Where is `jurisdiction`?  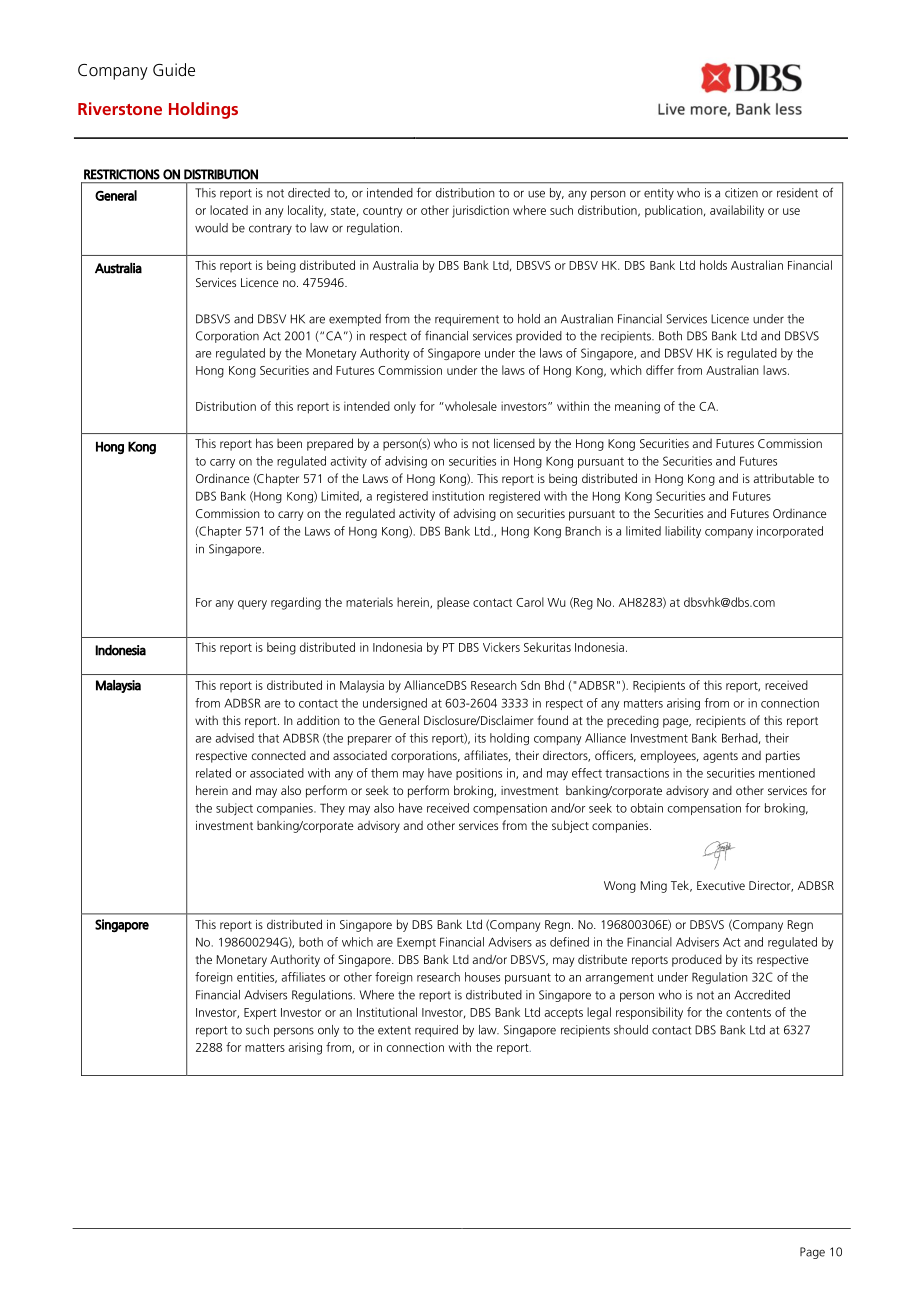 jurisdiction is located at coordinates (480, 211).
